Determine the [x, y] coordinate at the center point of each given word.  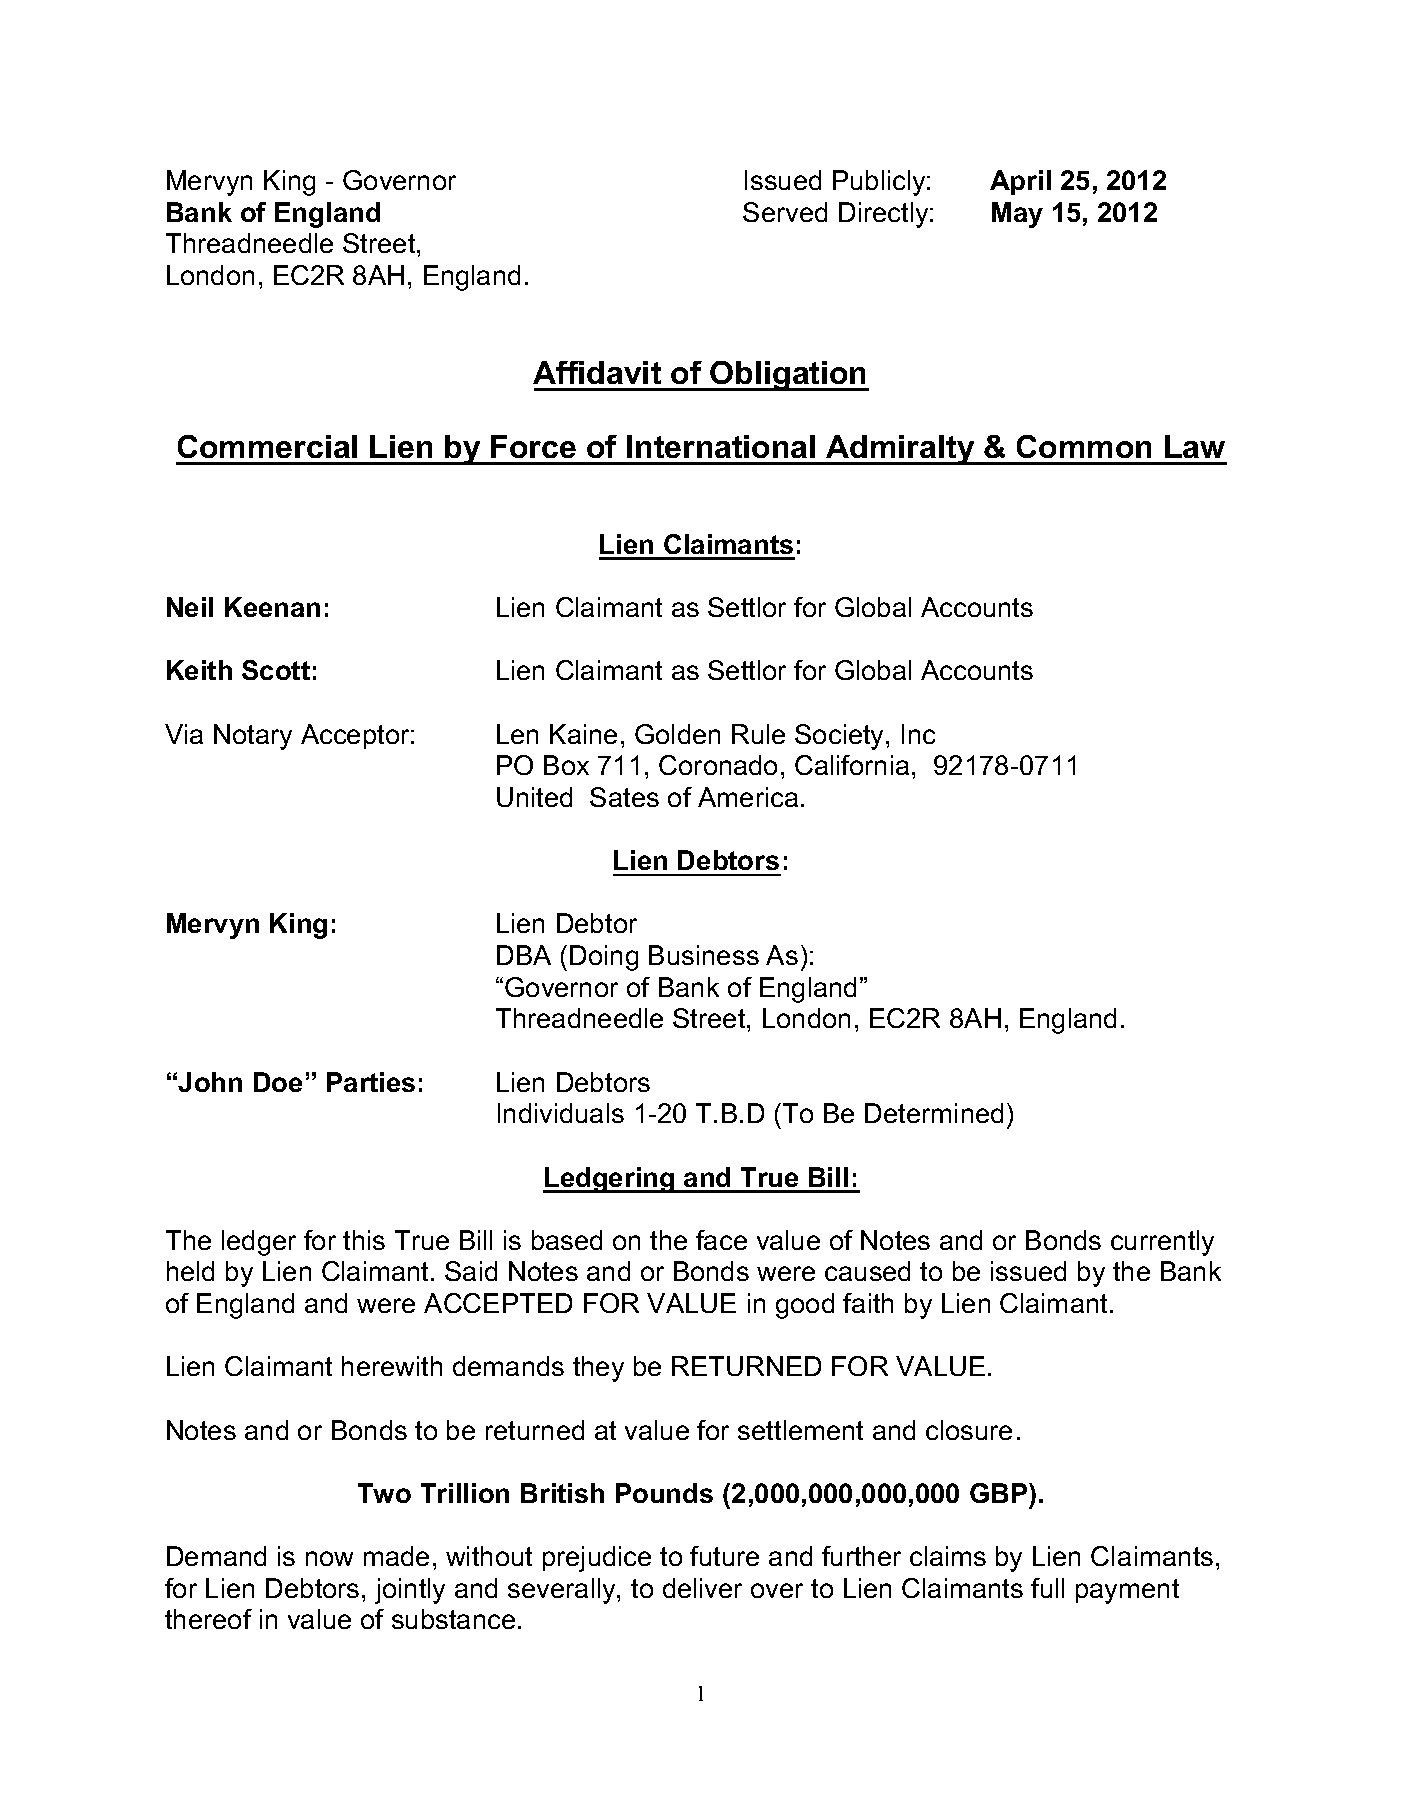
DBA [524, 955]
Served [785, 212]
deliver [702, 1588]
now [329, 1558]
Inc [918, 734]
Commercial [267, 446]
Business [704, 955]
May [1017, 215]
